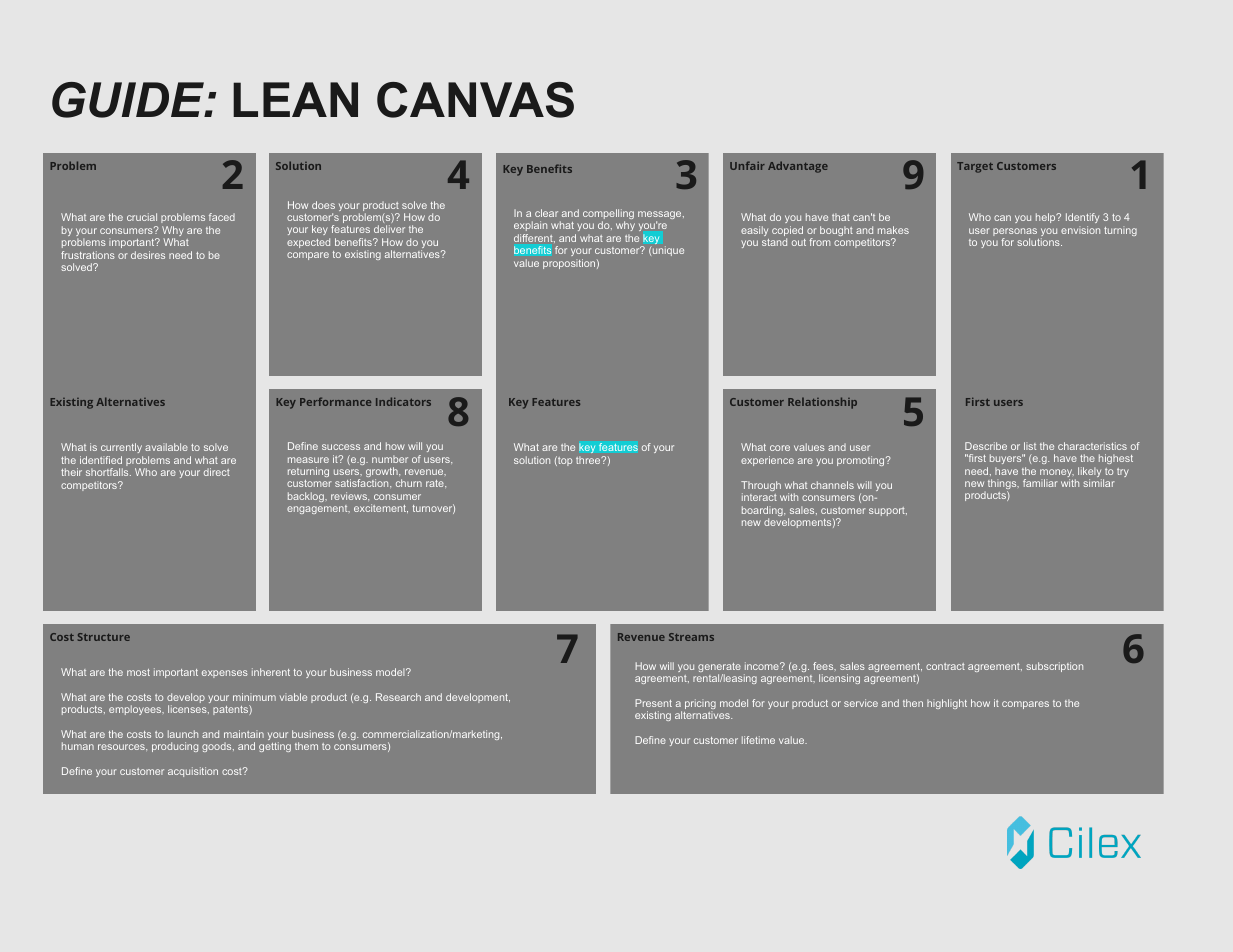 This image has width=1233, height=952. Describe the element at coordinates (653, 703) in the image. I see `Present` at that location.
